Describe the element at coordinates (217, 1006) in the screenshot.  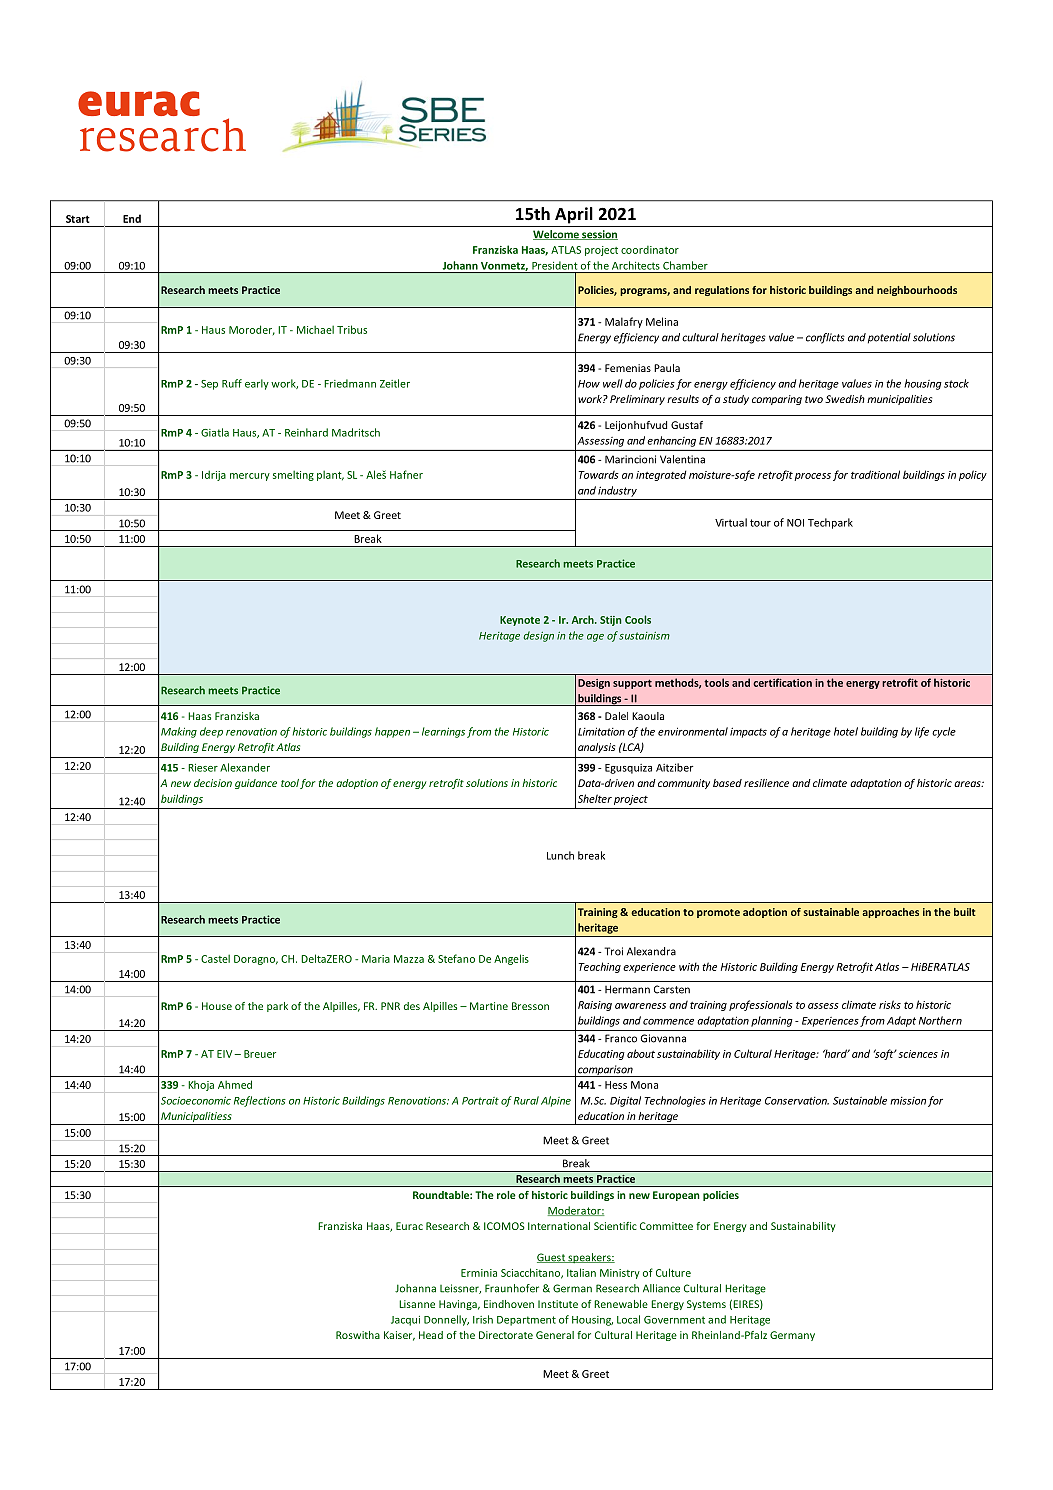
I see `House` at that location.
